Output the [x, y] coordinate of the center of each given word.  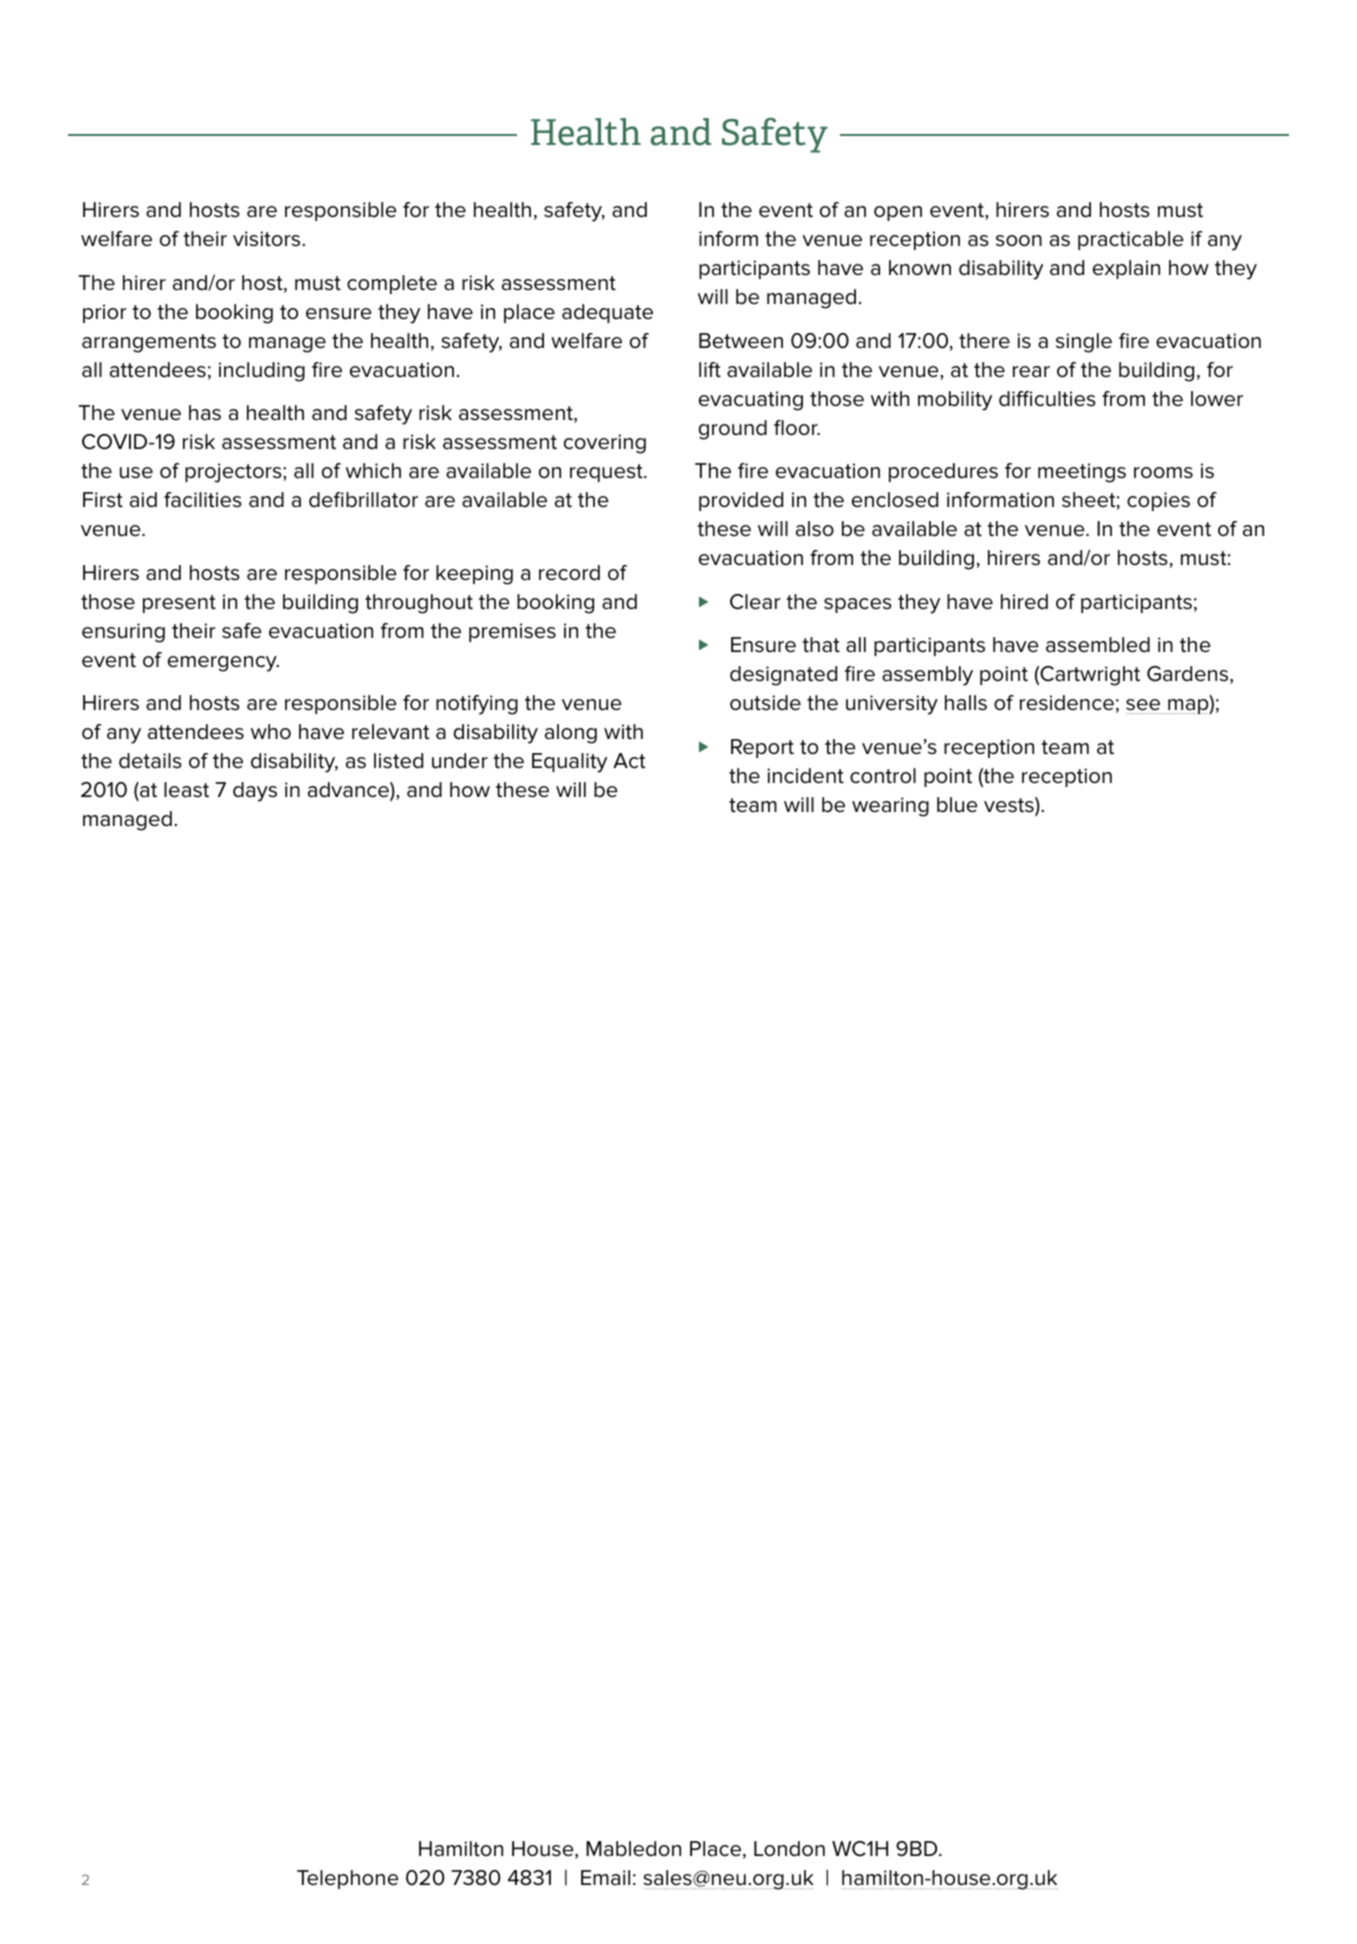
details [150, 761]
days [255, 792]
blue [957, 805]
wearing [890, 807]
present [179, 604]
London [789, 1849]
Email [605, 1878]
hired [1024, 602]
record [569, 573]
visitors [268, 239]
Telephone [348, 1879]
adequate [607, 313]
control [883, 776]
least [186, 790]
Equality [569, 763]
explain [1126, 269]
